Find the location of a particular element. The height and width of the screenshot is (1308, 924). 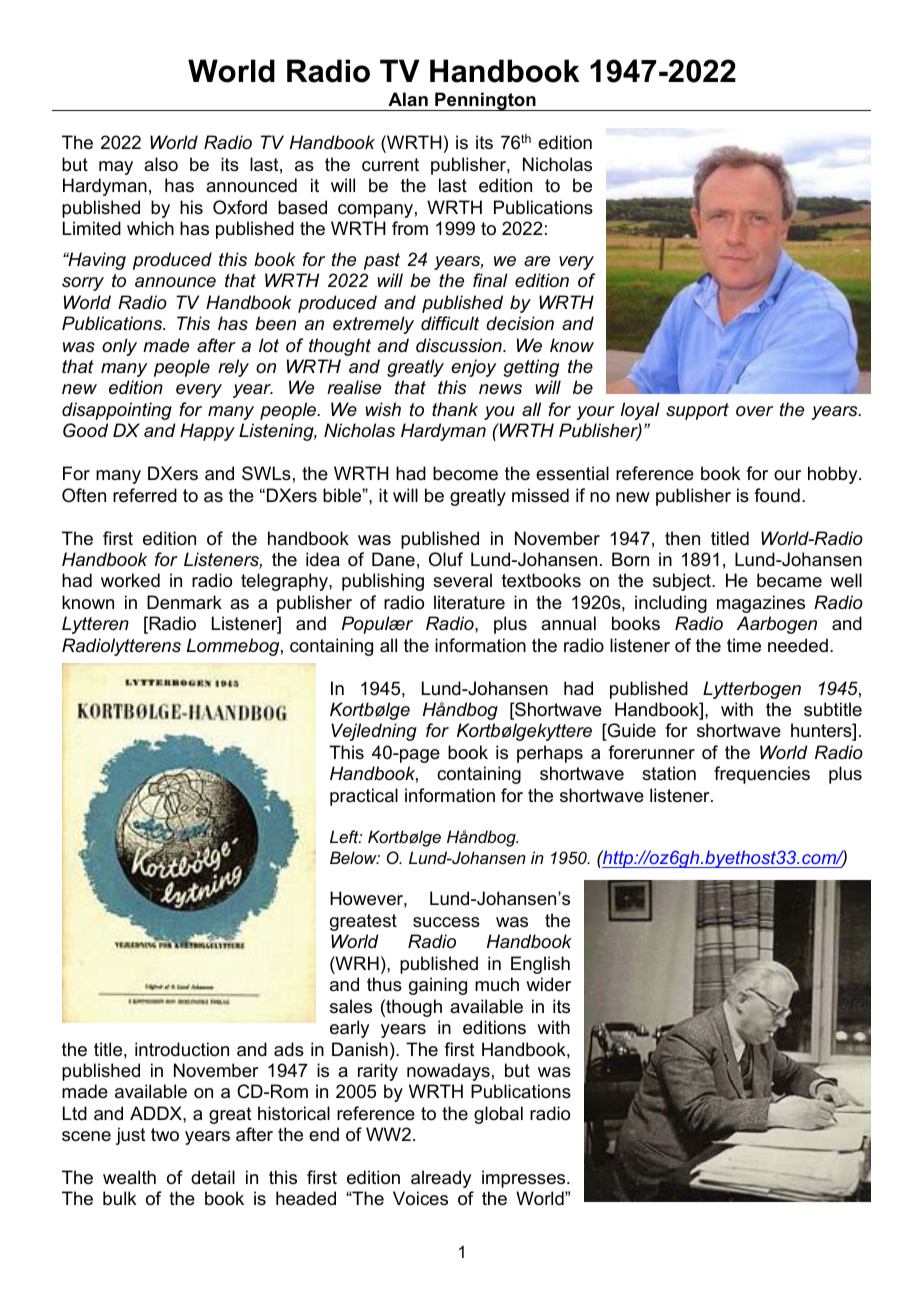

are is located at coordinates (537, 261).
